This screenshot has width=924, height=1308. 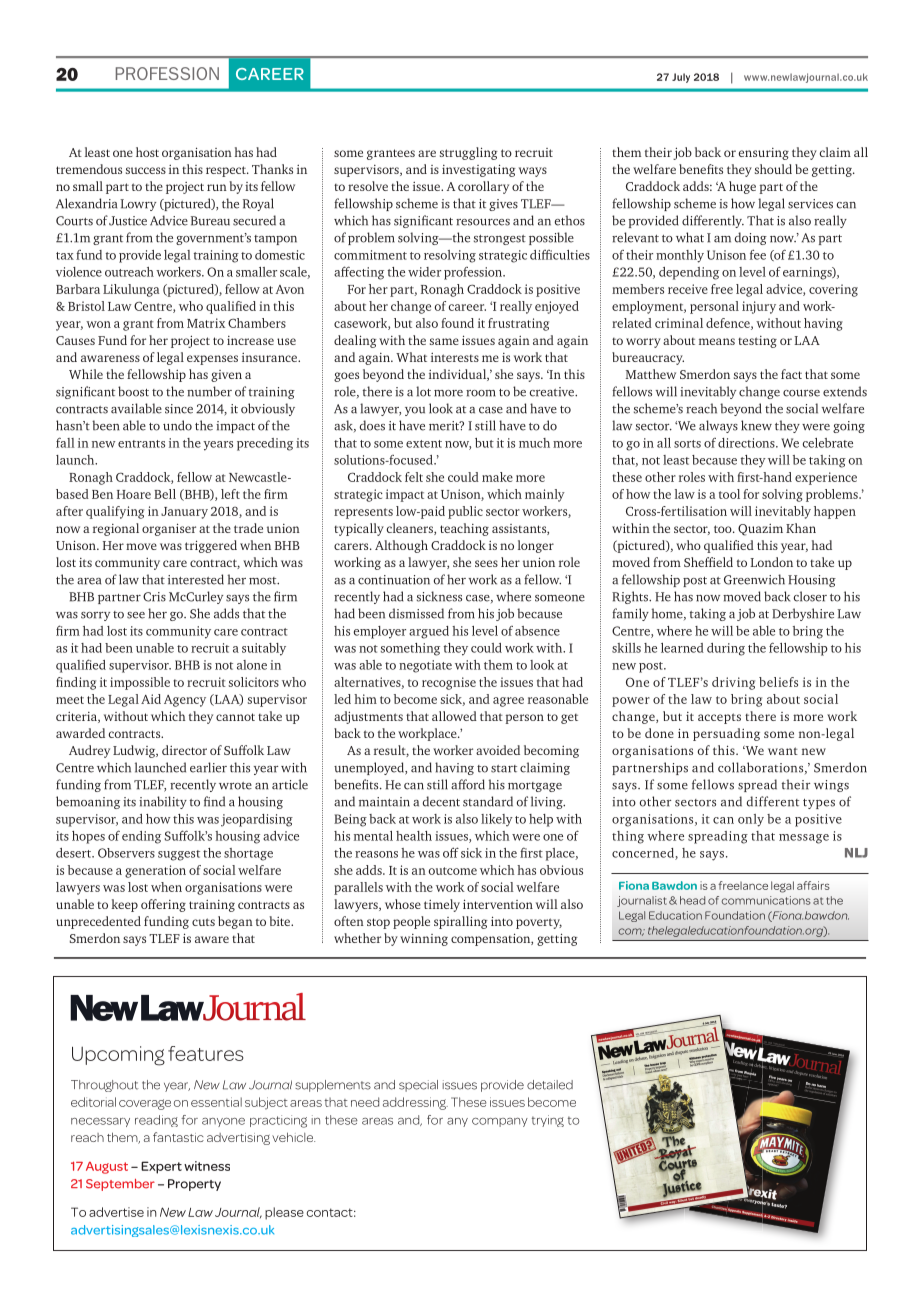 What do you see at coordinates (429, 632) in the screenshot?
I see `argued` at bounding box center [429, 632].
